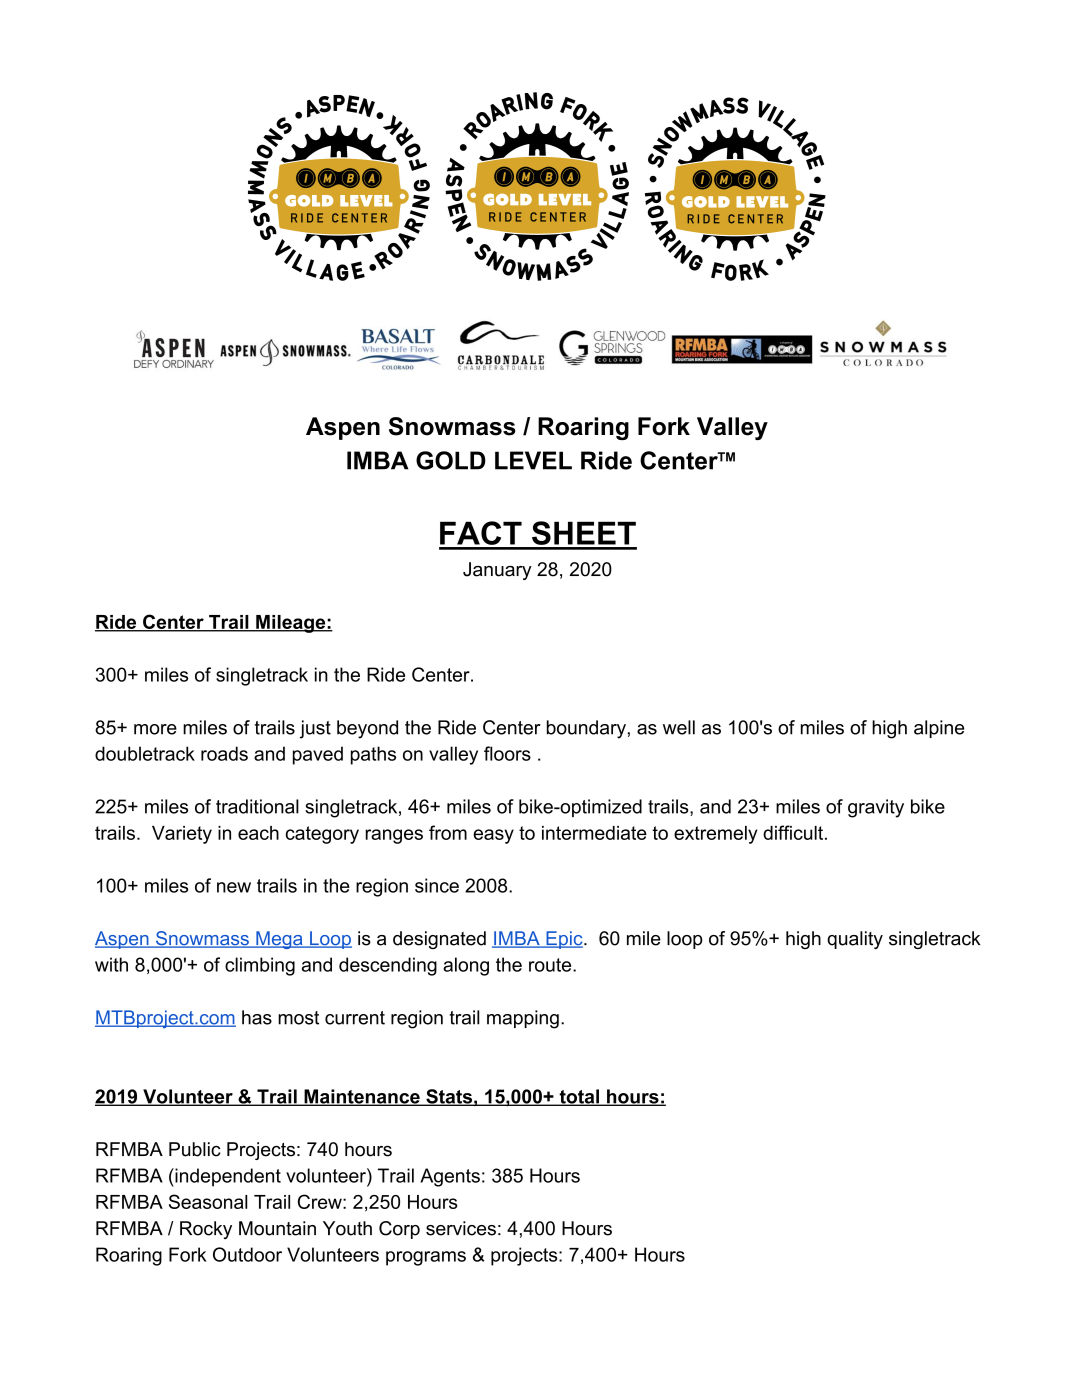 The image size is (1076, 1392). What do you see at coordinates (551, 965) in the page?
I see `route` at bounding box center [551, 965].
